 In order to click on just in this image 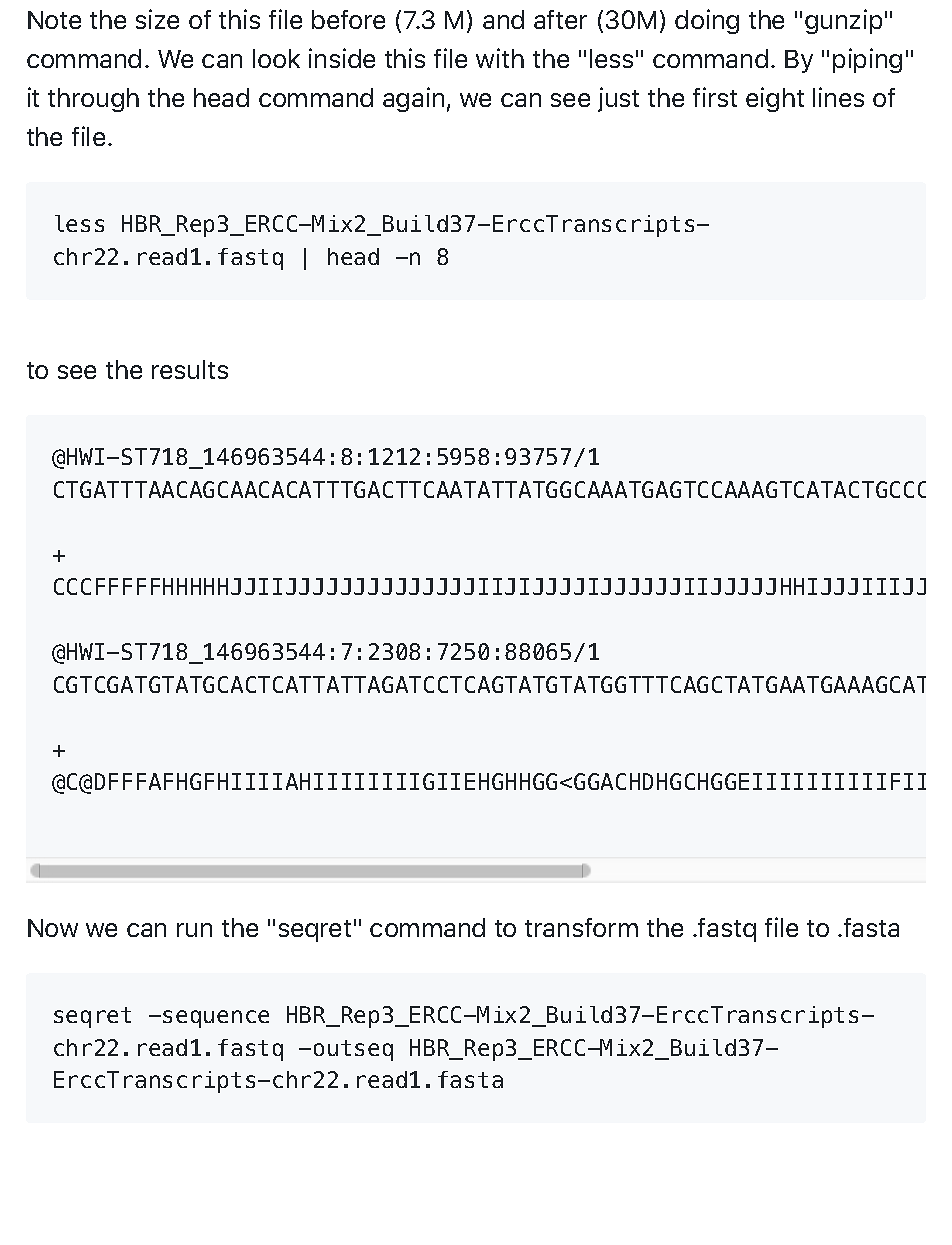, I will do `click(618, 99)`.
